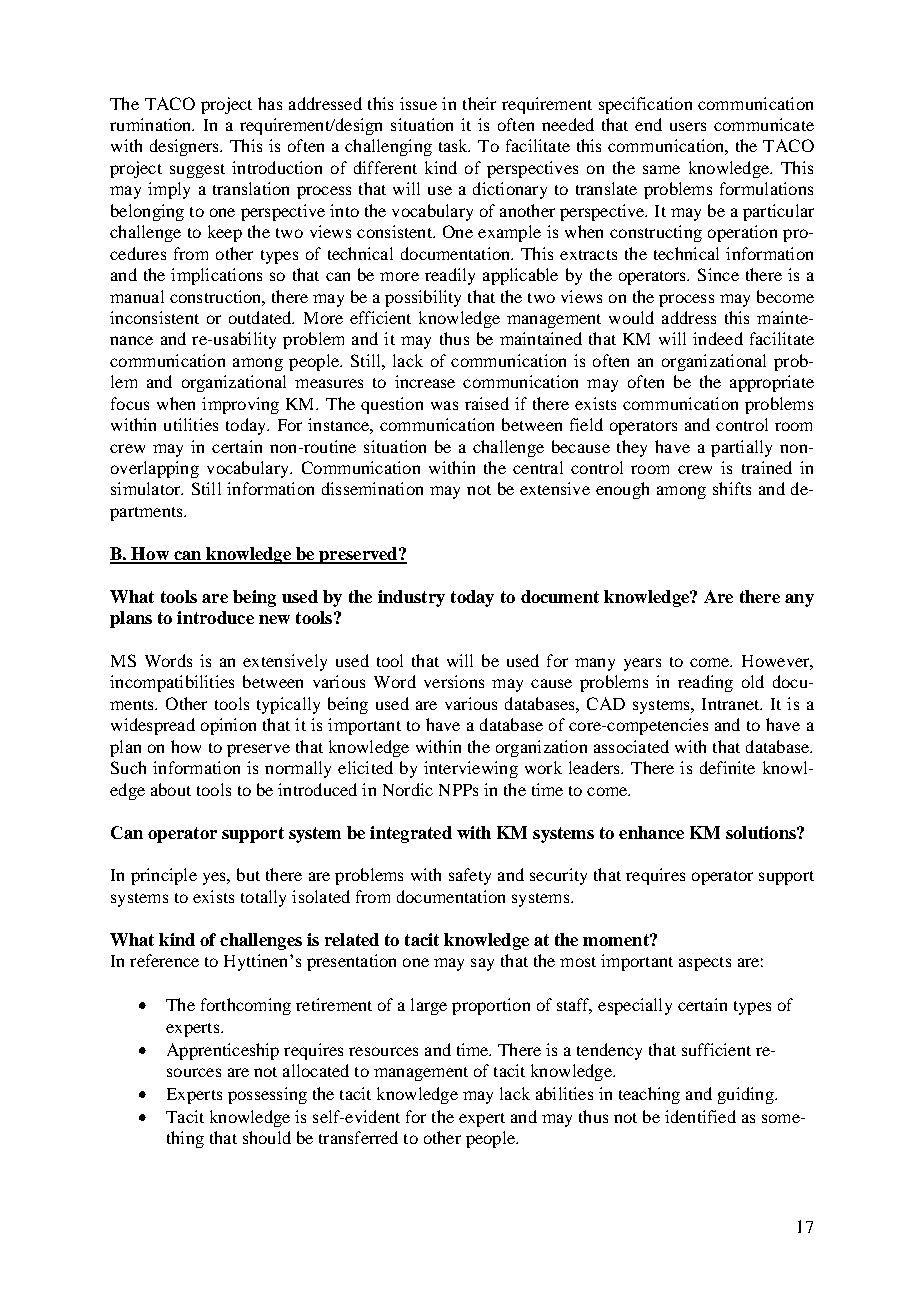  I want to click on possessing, so click(267, 1095).
